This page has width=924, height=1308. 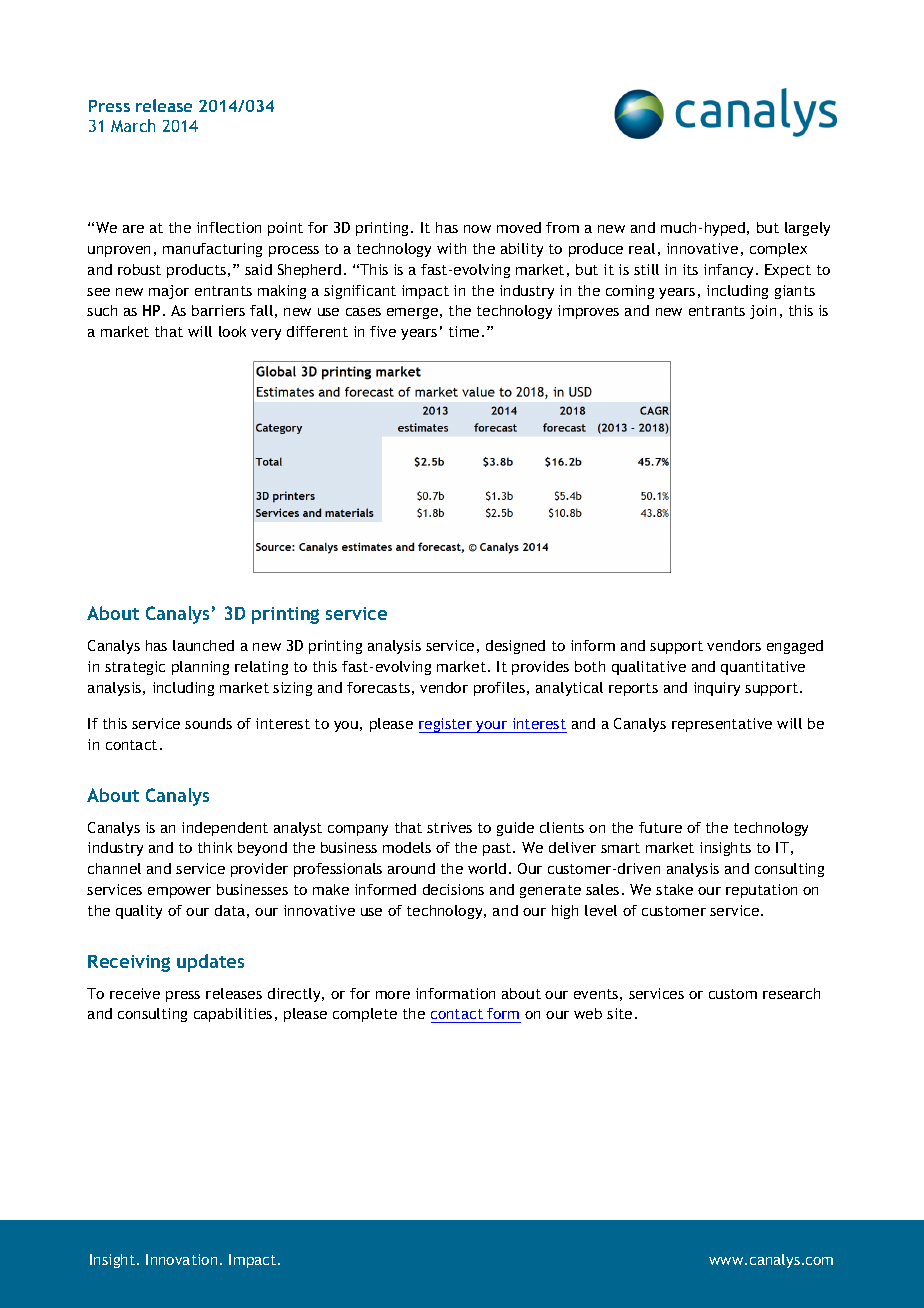 What do you see at coordinates (133, 125) in the page?
I see `March` at bounding box center [133, 125].
